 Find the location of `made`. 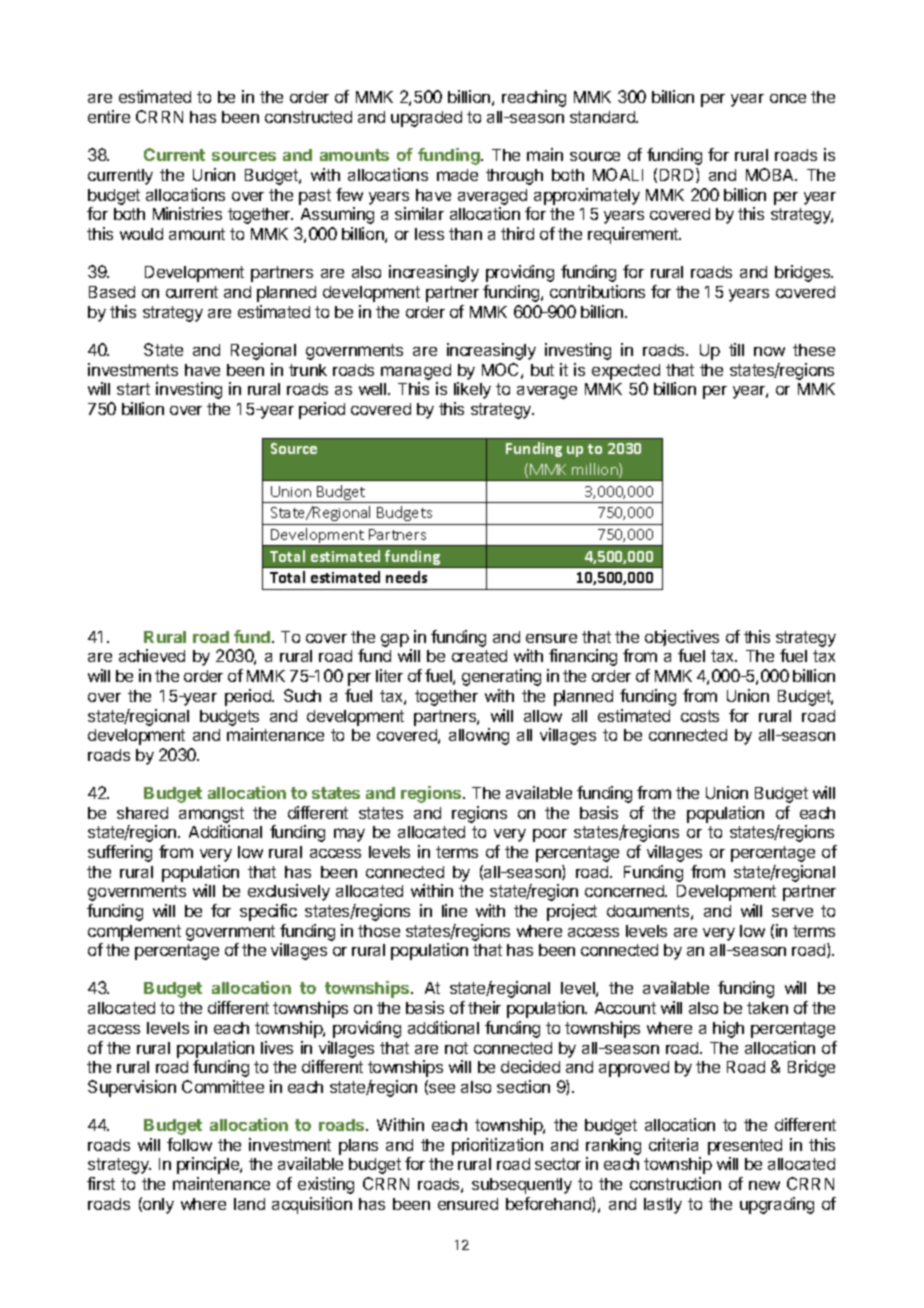

made is located at coordinates (457, 175).
